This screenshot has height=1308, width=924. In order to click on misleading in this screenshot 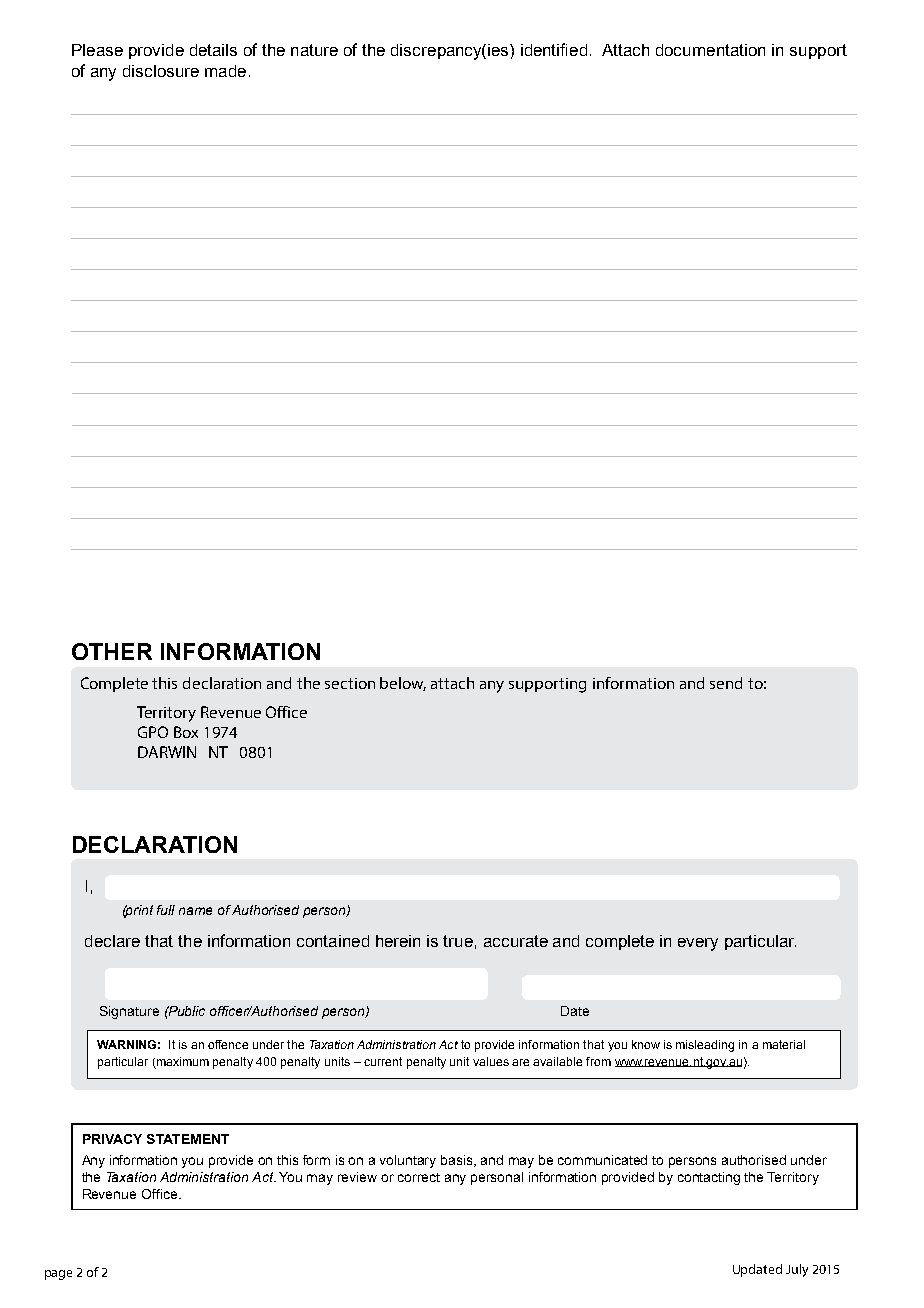, I will do `click(705, 1046)`.
